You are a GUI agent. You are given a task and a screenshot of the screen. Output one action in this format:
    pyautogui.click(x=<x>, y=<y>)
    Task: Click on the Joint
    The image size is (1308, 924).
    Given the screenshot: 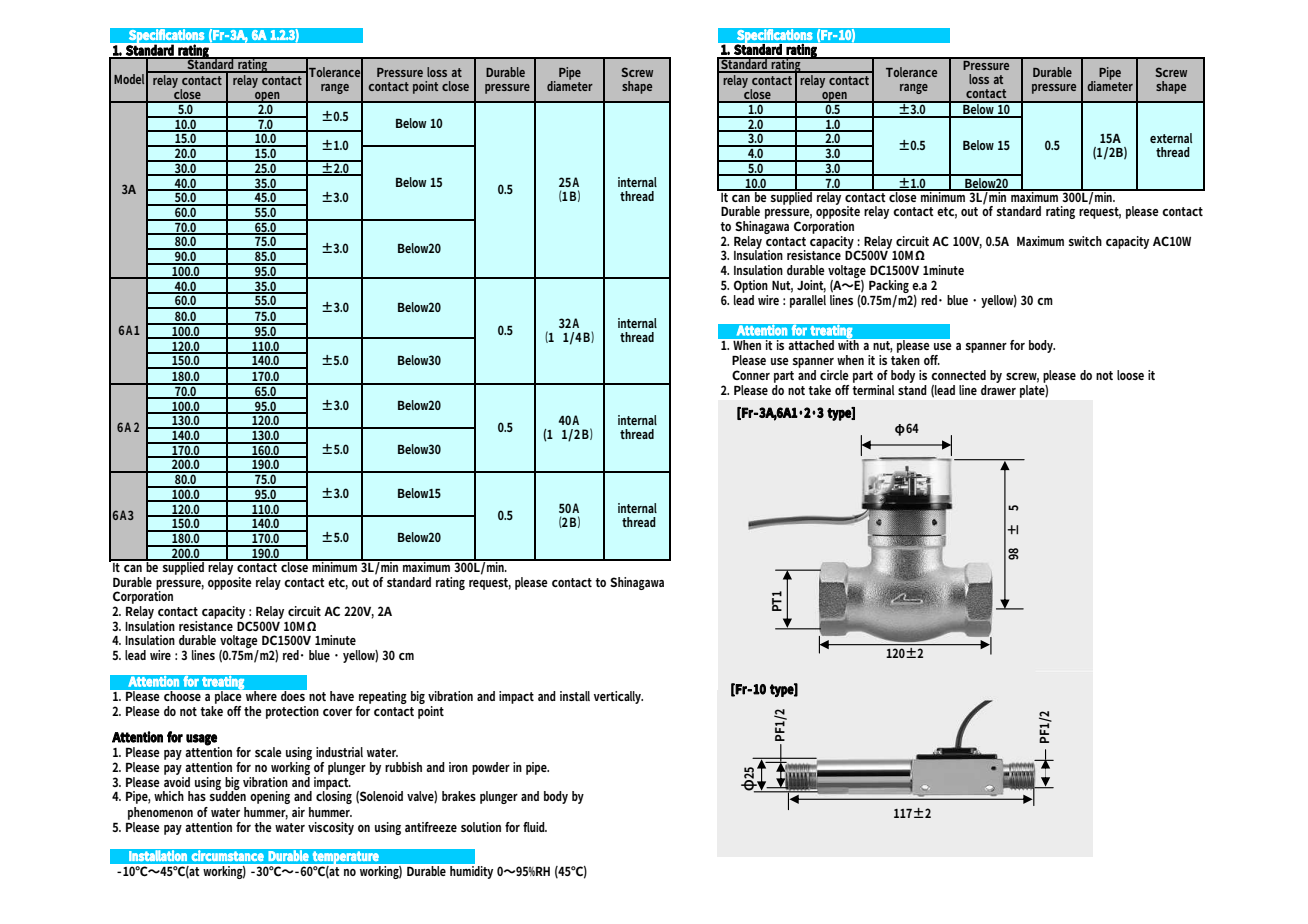 What is the action you would take?
    pyautogui.click(x=811, y=286)
